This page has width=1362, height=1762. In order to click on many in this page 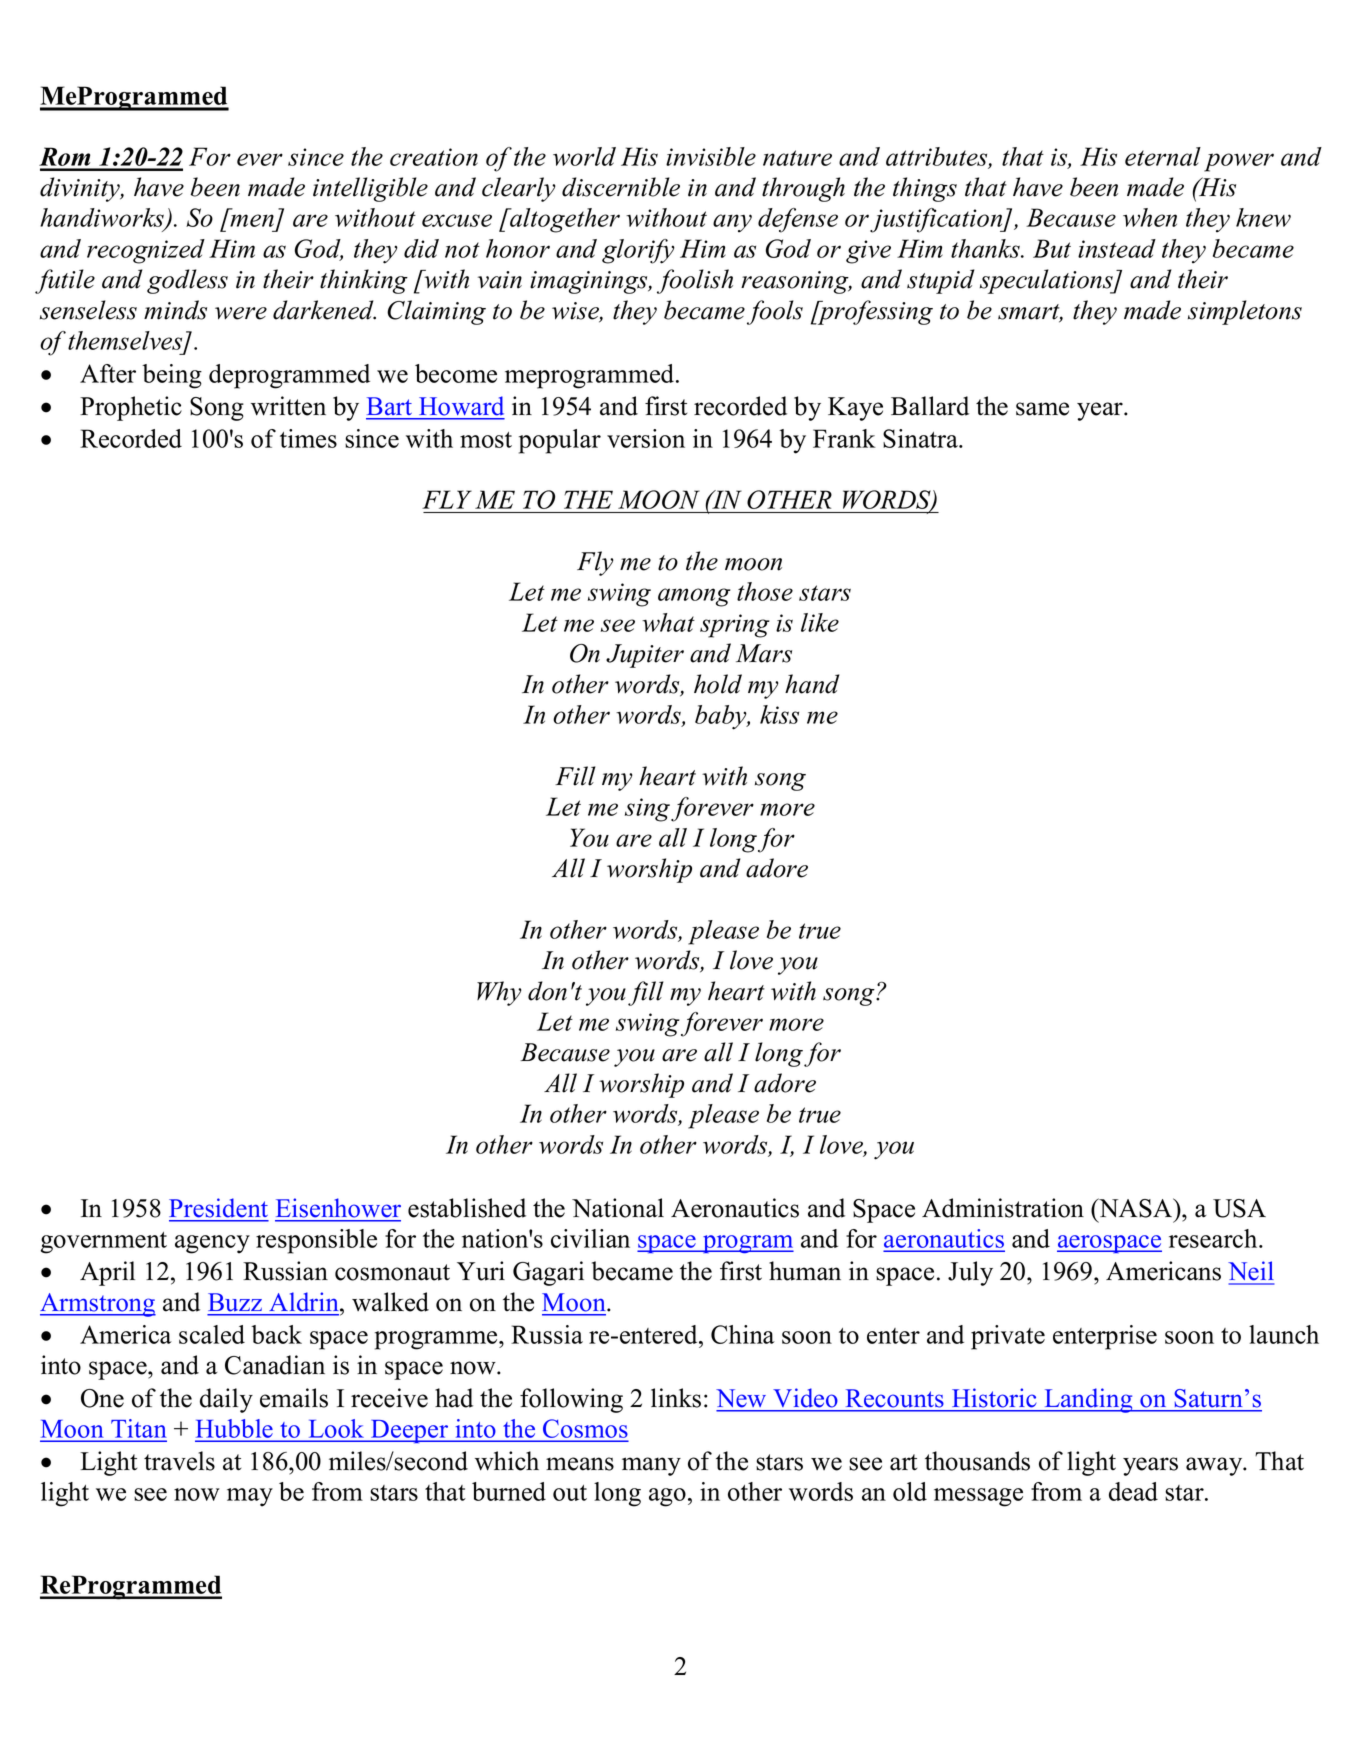, I will do `click(651, 1466)`.
